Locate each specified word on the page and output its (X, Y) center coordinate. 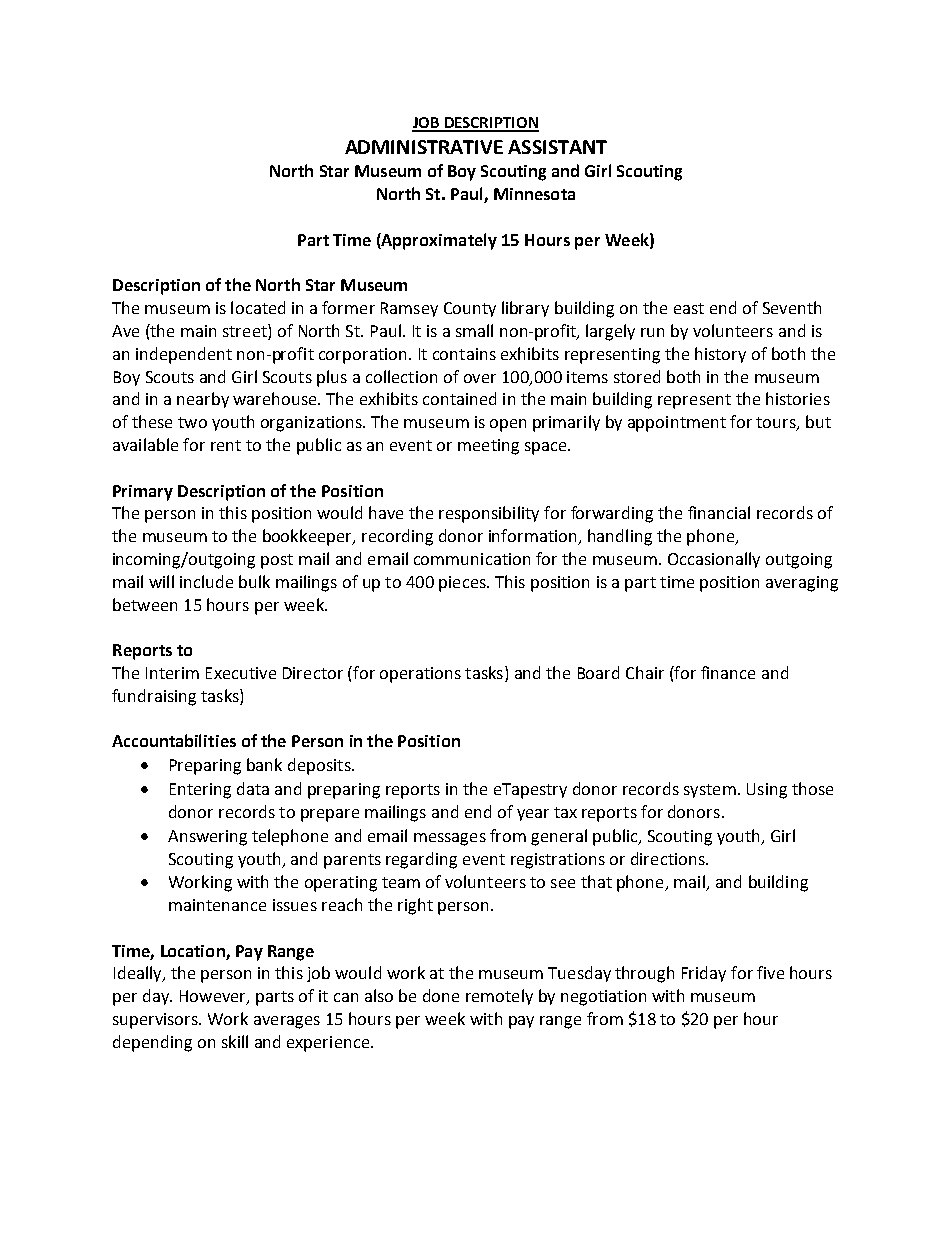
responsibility (489, 514)
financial (719, 512)
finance (728, 672)
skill (235, 1041)
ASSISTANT (557, 147)
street (246, 332)
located (258, 307)
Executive (241, 673)
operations (420, 675)
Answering (207, 838)
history (720, 355)
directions (669, 858)
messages (450, 839)
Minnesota (534, 194)
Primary (143, 493)
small (474, 330)
